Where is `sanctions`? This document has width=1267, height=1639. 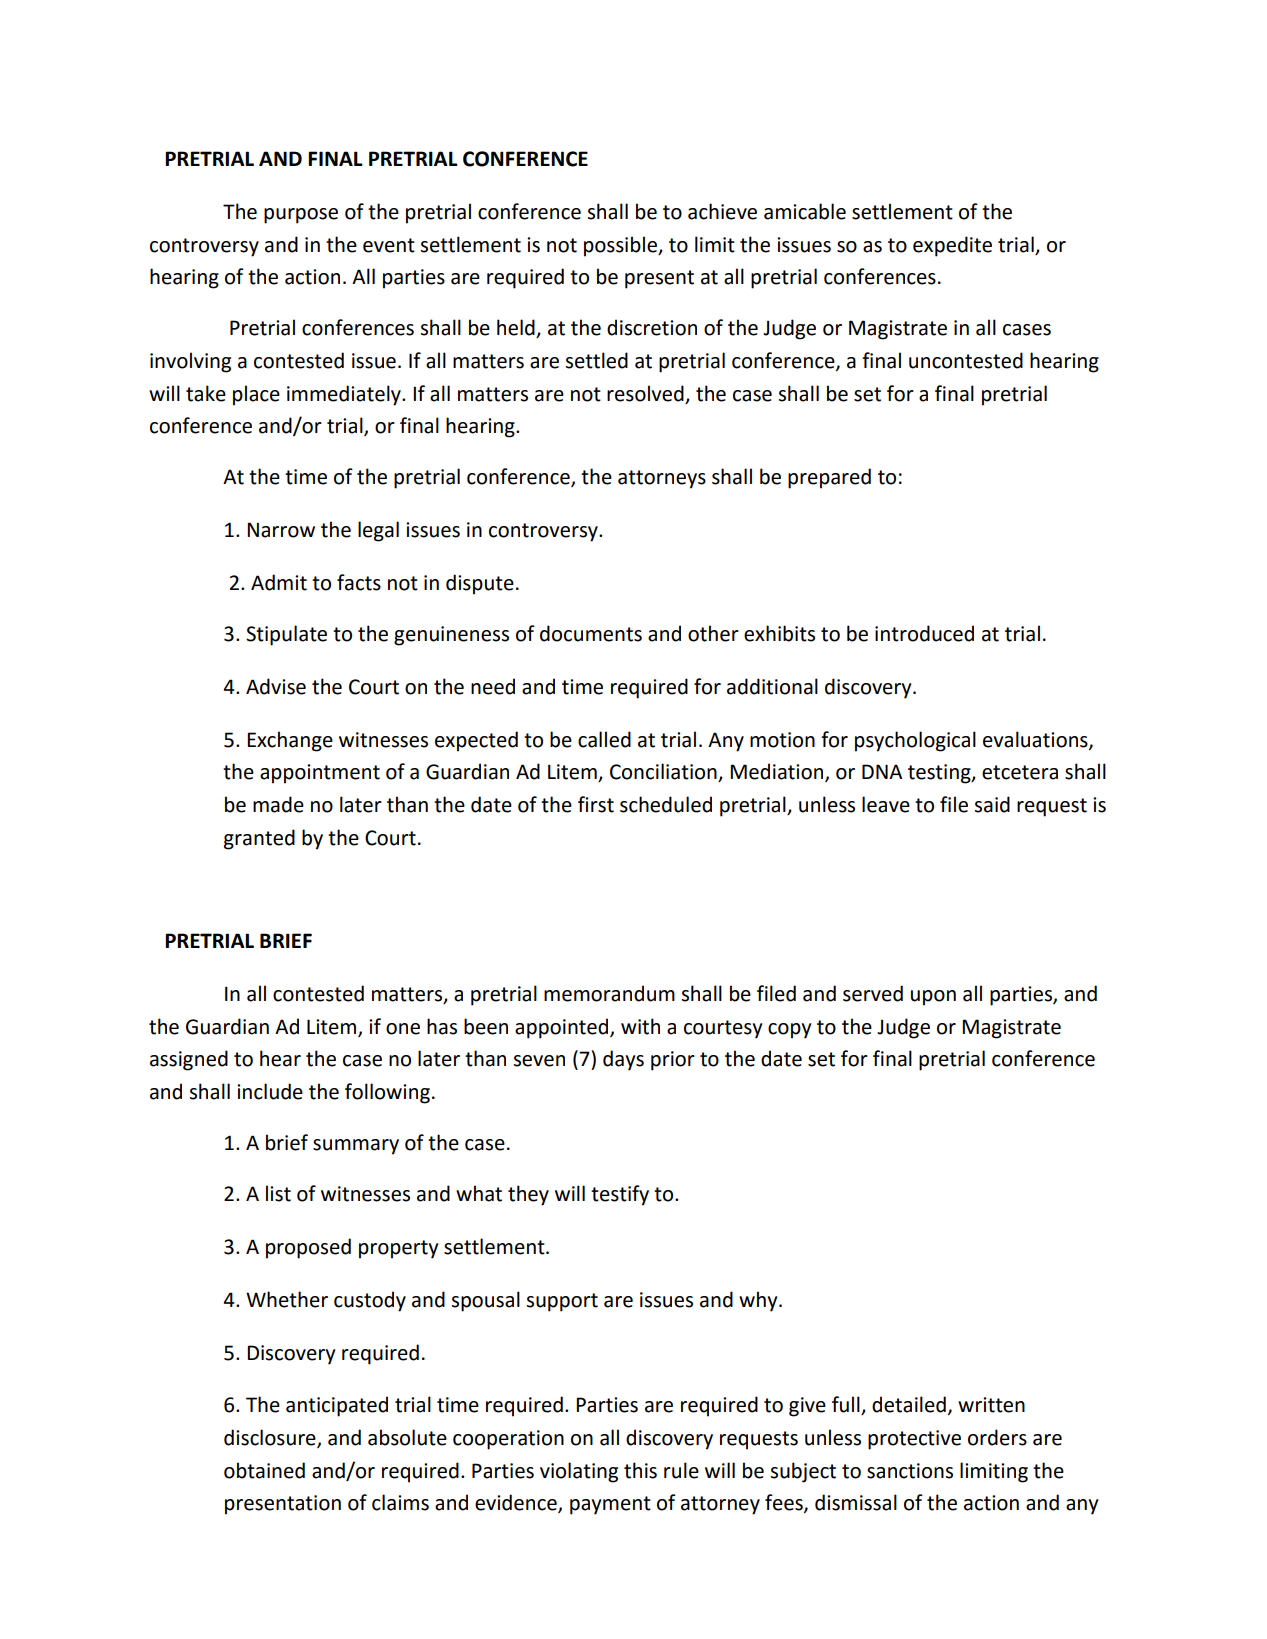 sanctions is located at coordinates (910, 1471).
